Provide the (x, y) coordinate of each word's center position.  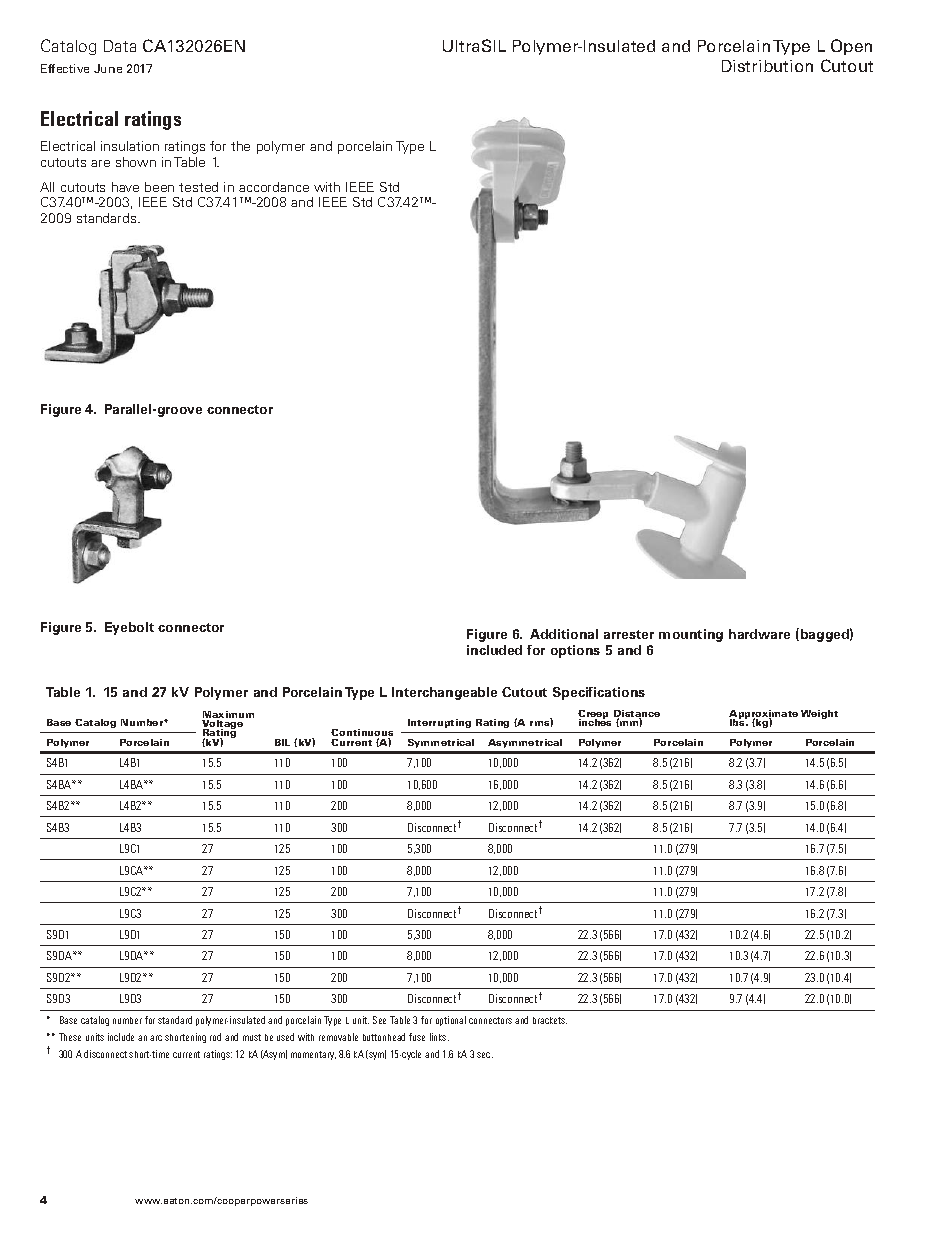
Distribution (767, 66)
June (108, 68)
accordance (274, 187)
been (159, 187)
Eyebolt (129, 628)
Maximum (228, 716)
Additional (564, 634)
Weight (819, 714)
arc (156, 1038)
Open (851, 47)
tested (198, 187)
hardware (759, 634)
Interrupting (439, 723)
